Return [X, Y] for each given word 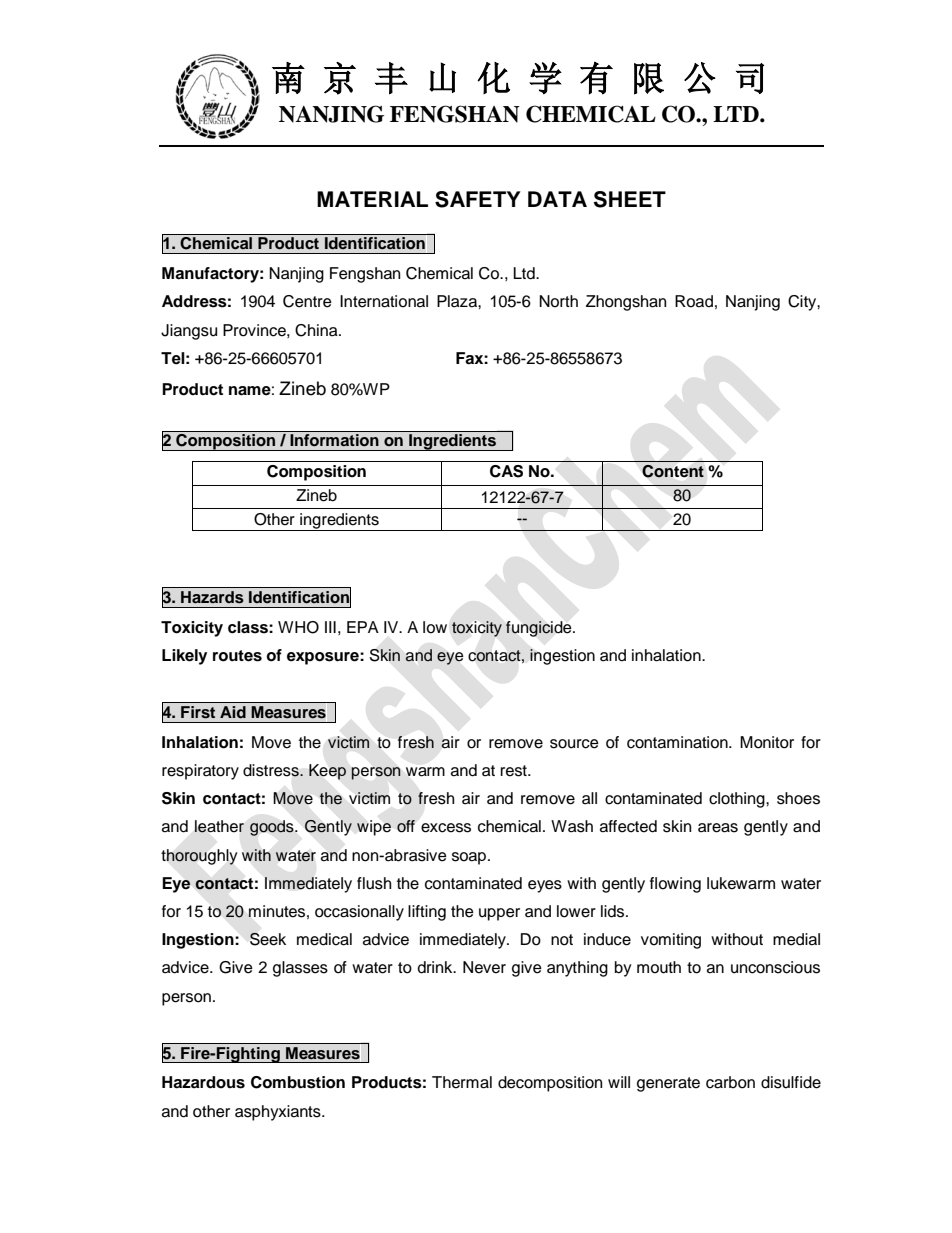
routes [237, 656]
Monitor [767, 742]
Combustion [298, 1082]
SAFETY [478, 199]
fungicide [540, 629]
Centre [307, 301]
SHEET [630, 199]
